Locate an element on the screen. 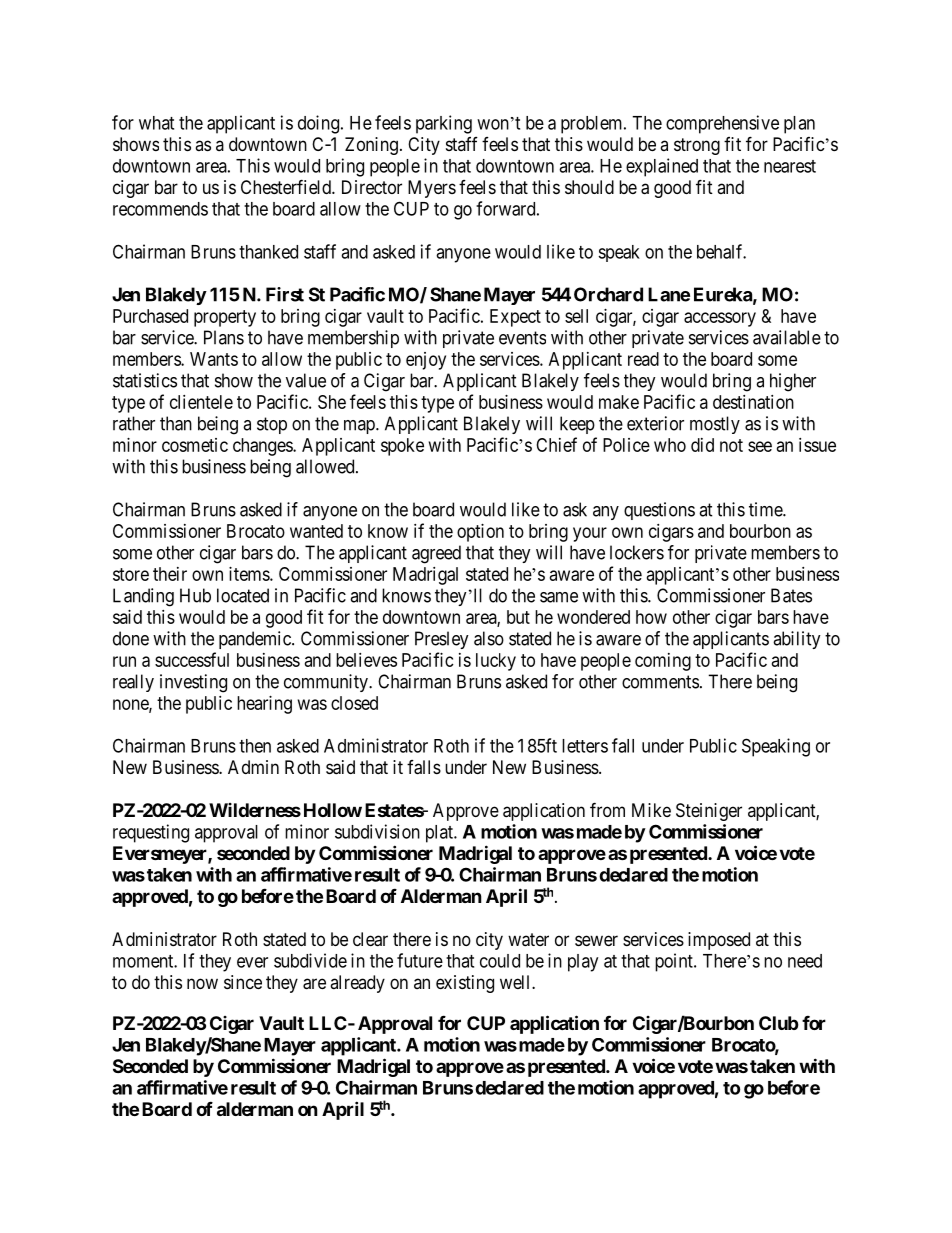 The height and width of the screenshot is (1233, 952). investing is located at coordinates (193, 683).
